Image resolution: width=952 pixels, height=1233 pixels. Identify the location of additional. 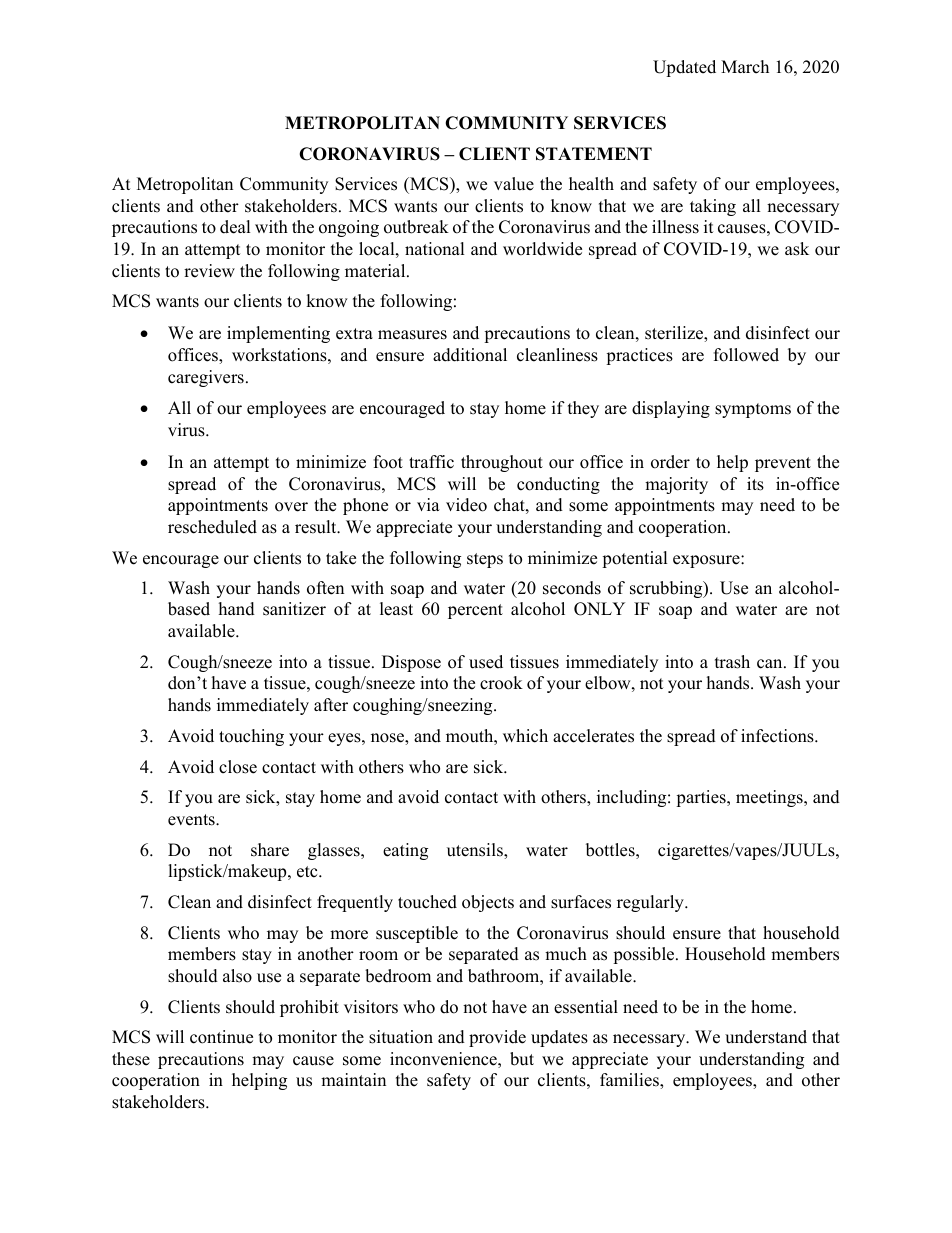
(470, 355).
